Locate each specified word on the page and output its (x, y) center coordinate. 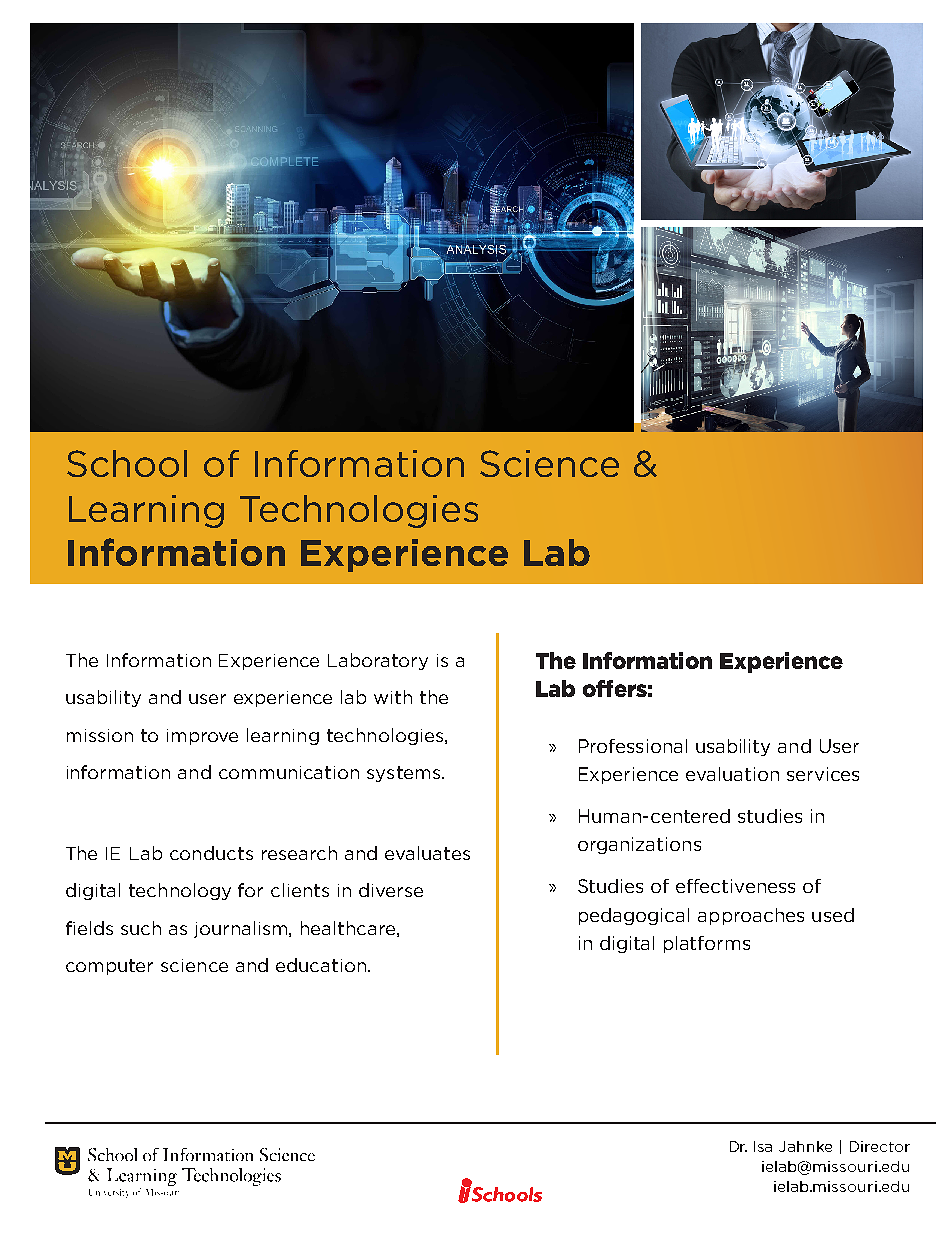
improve (202, 737)
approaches (751, 916)
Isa (763, 1146)
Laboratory (378, 661)
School (127, 463)
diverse (391, 890)
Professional (633, 746)
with (393, 697)
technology (180, 891)
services (823, 774)
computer (109, 967)
